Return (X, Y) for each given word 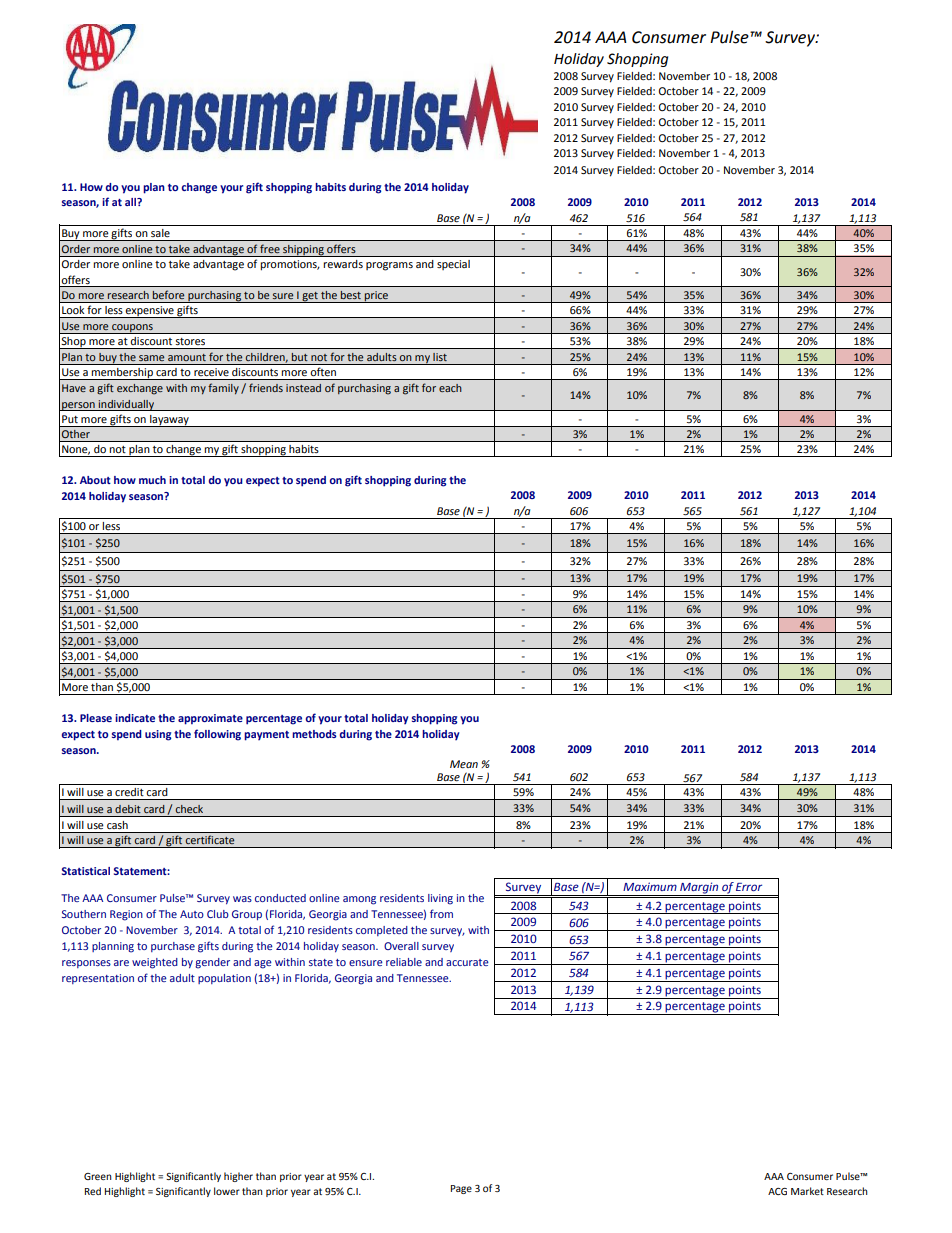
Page (461, 1189)
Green (98, 1176)
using (158, 735)
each (450, 388)
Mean (464, 764)
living (440, 899)
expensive (150, 312)
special (453, 265)
